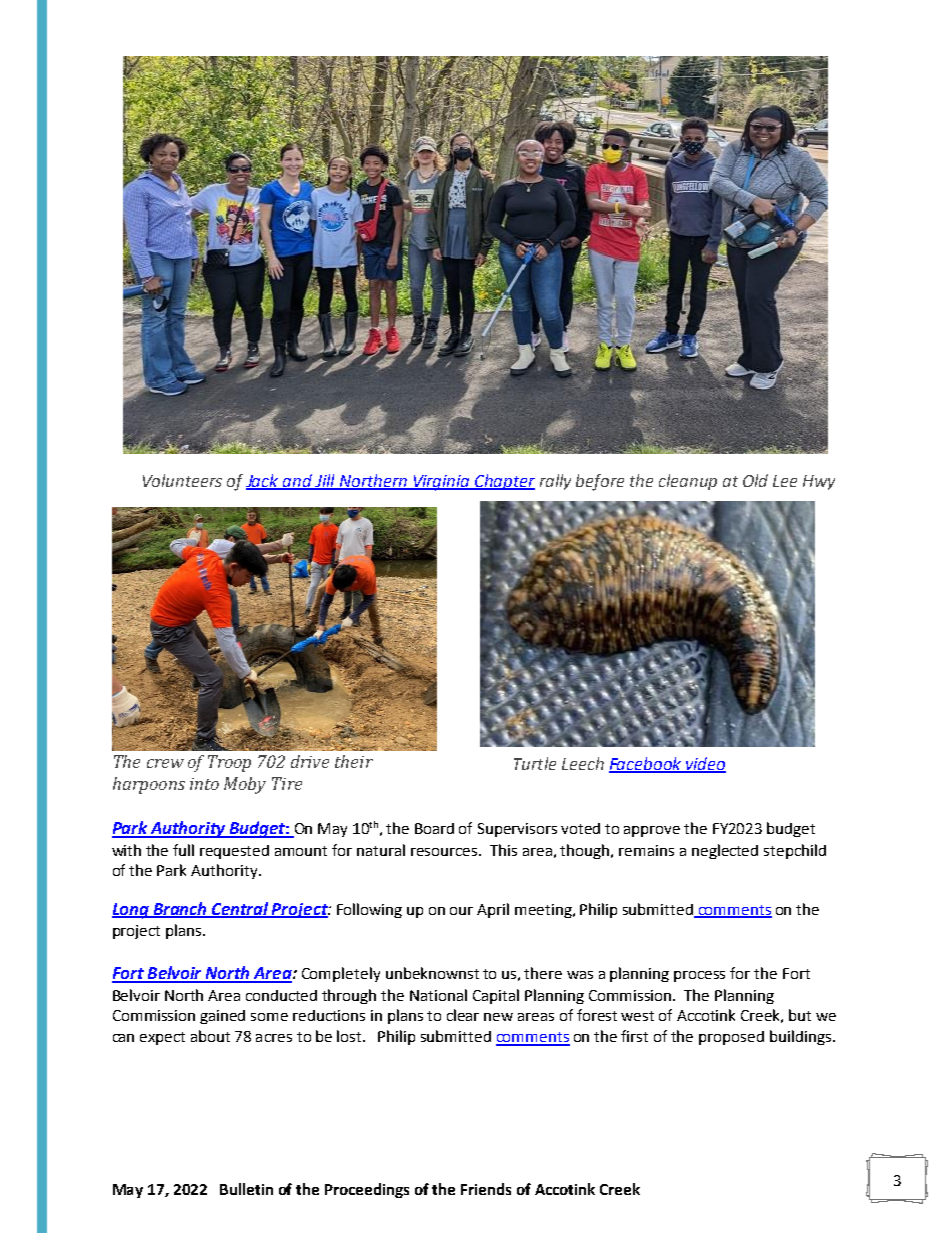 Image resolution: width=952 pixels, height=1233 pixels. Describe the element at coordinates (731, 1038) in the screenshot. I see `proposed` at that location.
